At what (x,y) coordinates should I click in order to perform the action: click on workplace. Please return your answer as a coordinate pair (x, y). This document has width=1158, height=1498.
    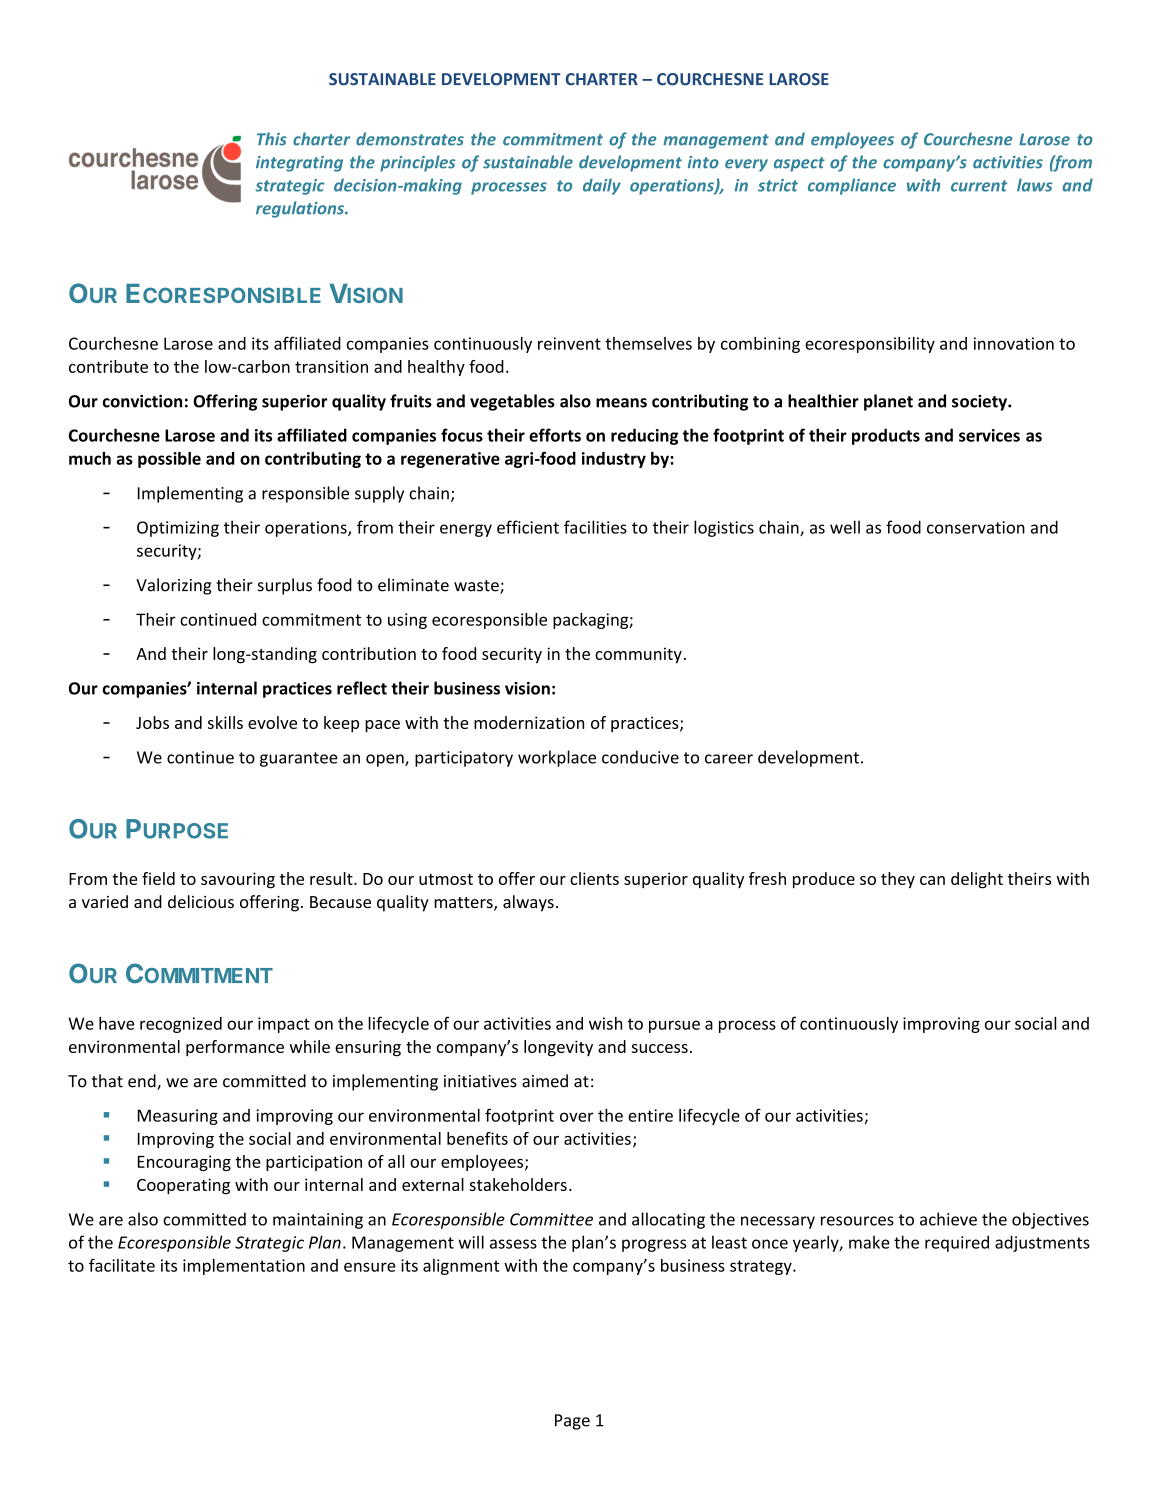
    Looking at the image, I should click on (557, 758).
